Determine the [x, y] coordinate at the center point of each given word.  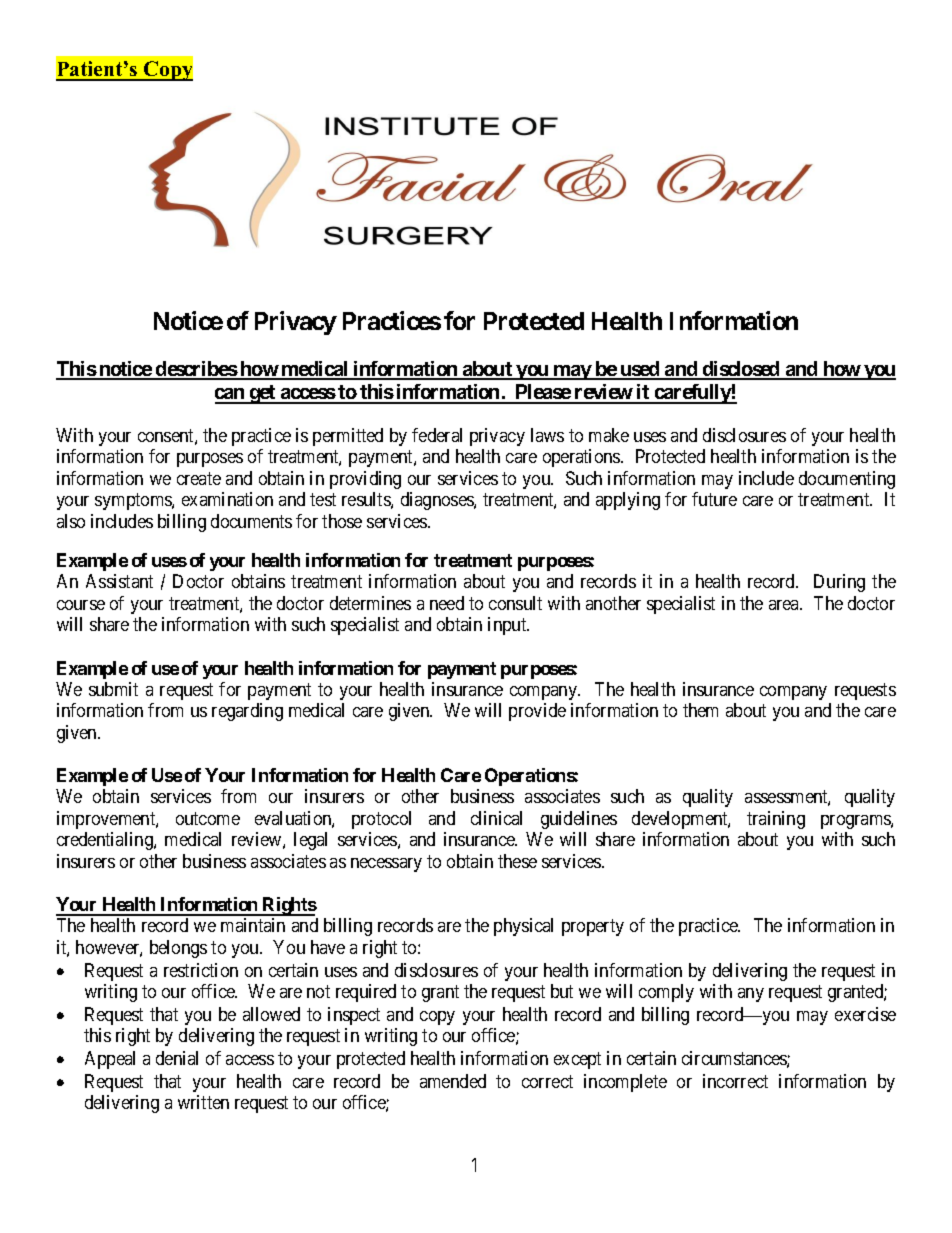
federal [437, 435]
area [785, 605]
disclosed [741, 370]
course [81, 605]
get [263, 394]
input [508, 626]
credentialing [106, 841]
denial [177, 1058]
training [776, 820]
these [517, 861]
